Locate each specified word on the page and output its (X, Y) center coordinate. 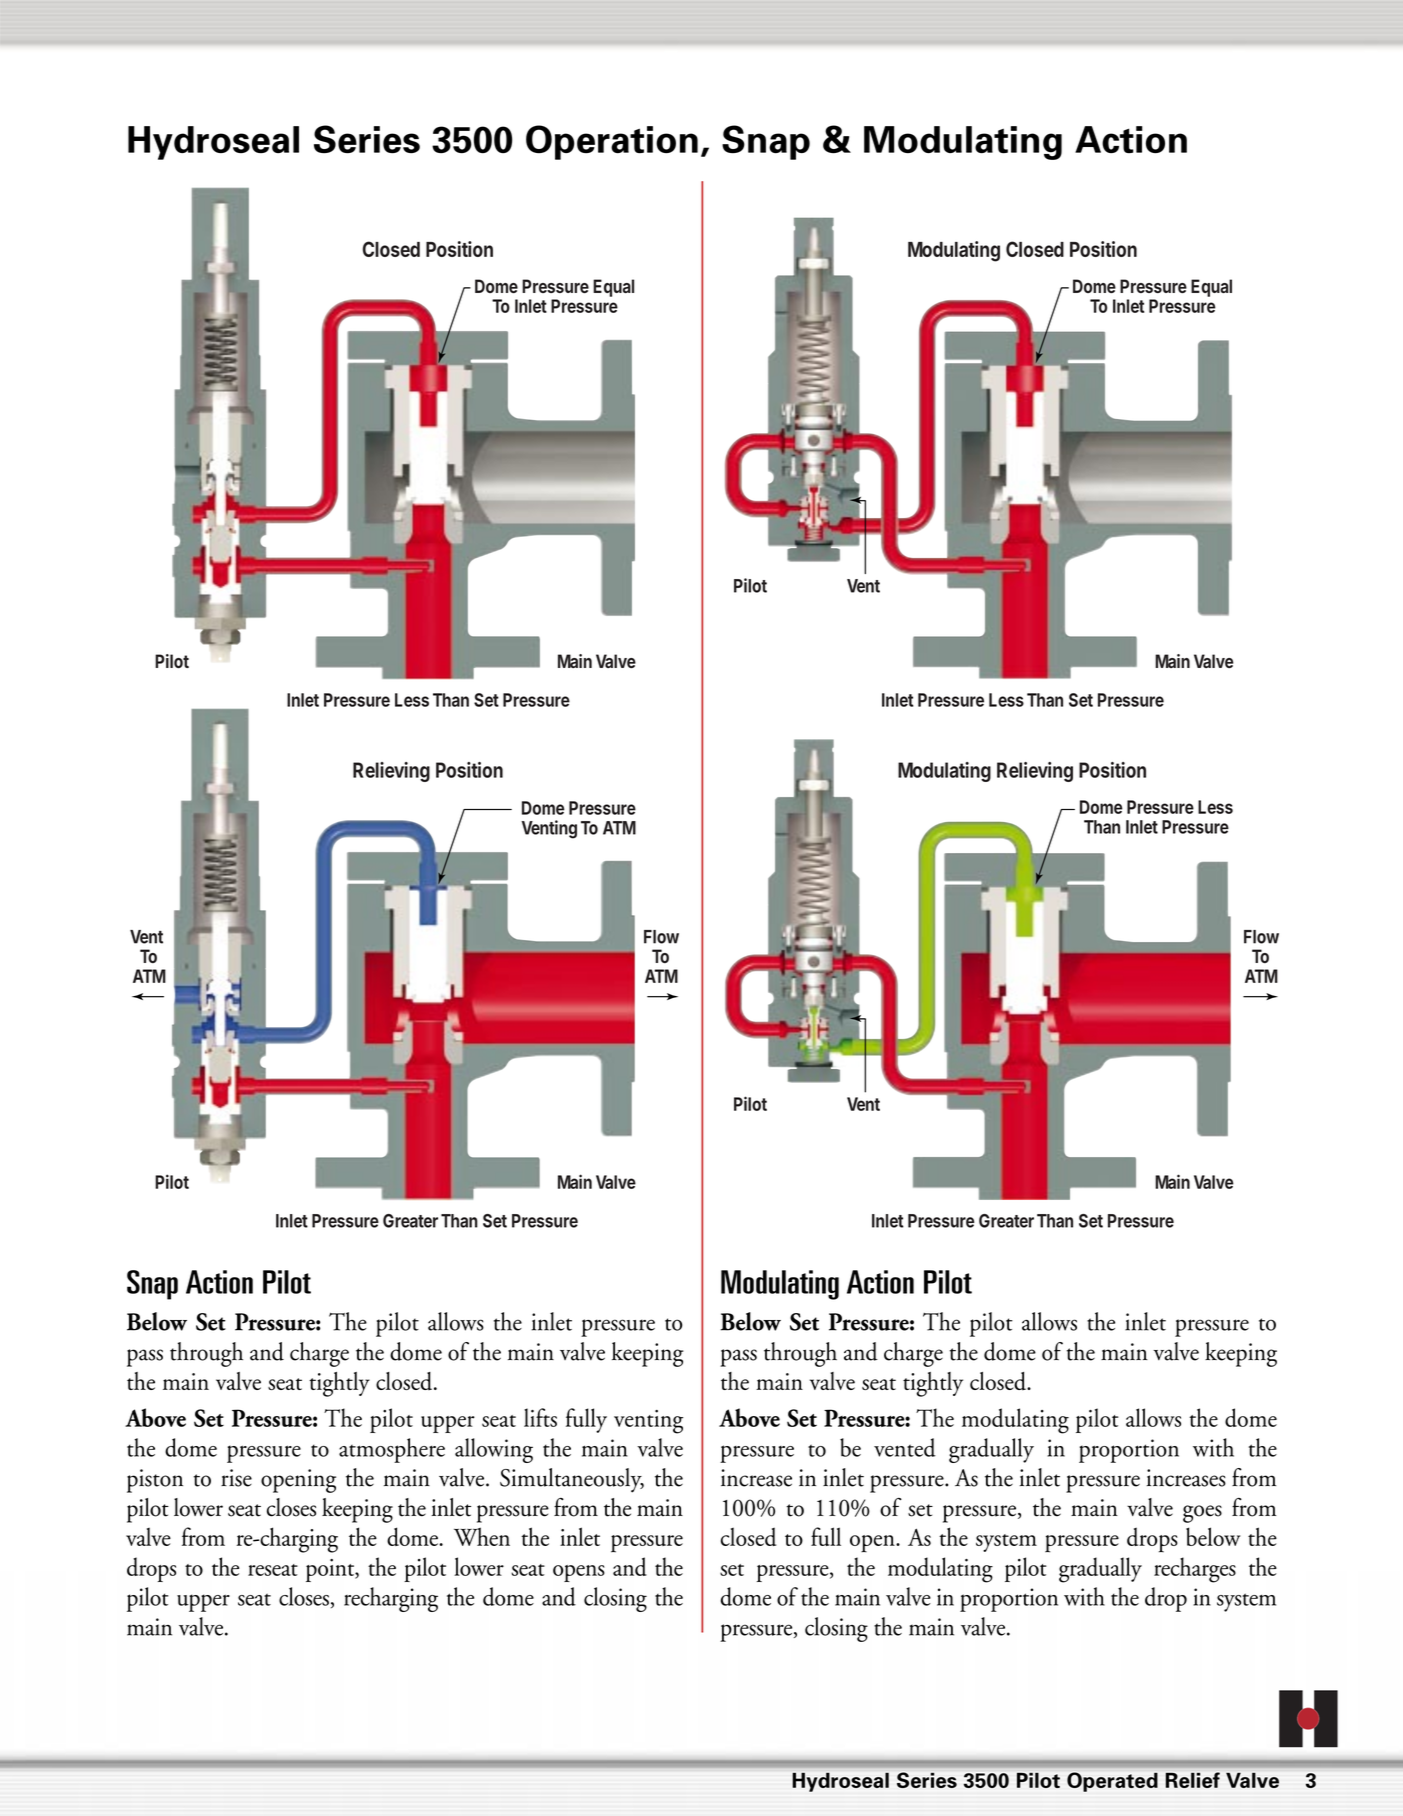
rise (236, 1478)
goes (1202, 1514)
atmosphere (392, 1450)
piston (155, 1481)
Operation (612, 142)
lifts (540, 1417)
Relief (1193, 1780)
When (482, 1536)
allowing (494, 1450)
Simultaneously (572, 1480)
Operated (1112, 1782)
